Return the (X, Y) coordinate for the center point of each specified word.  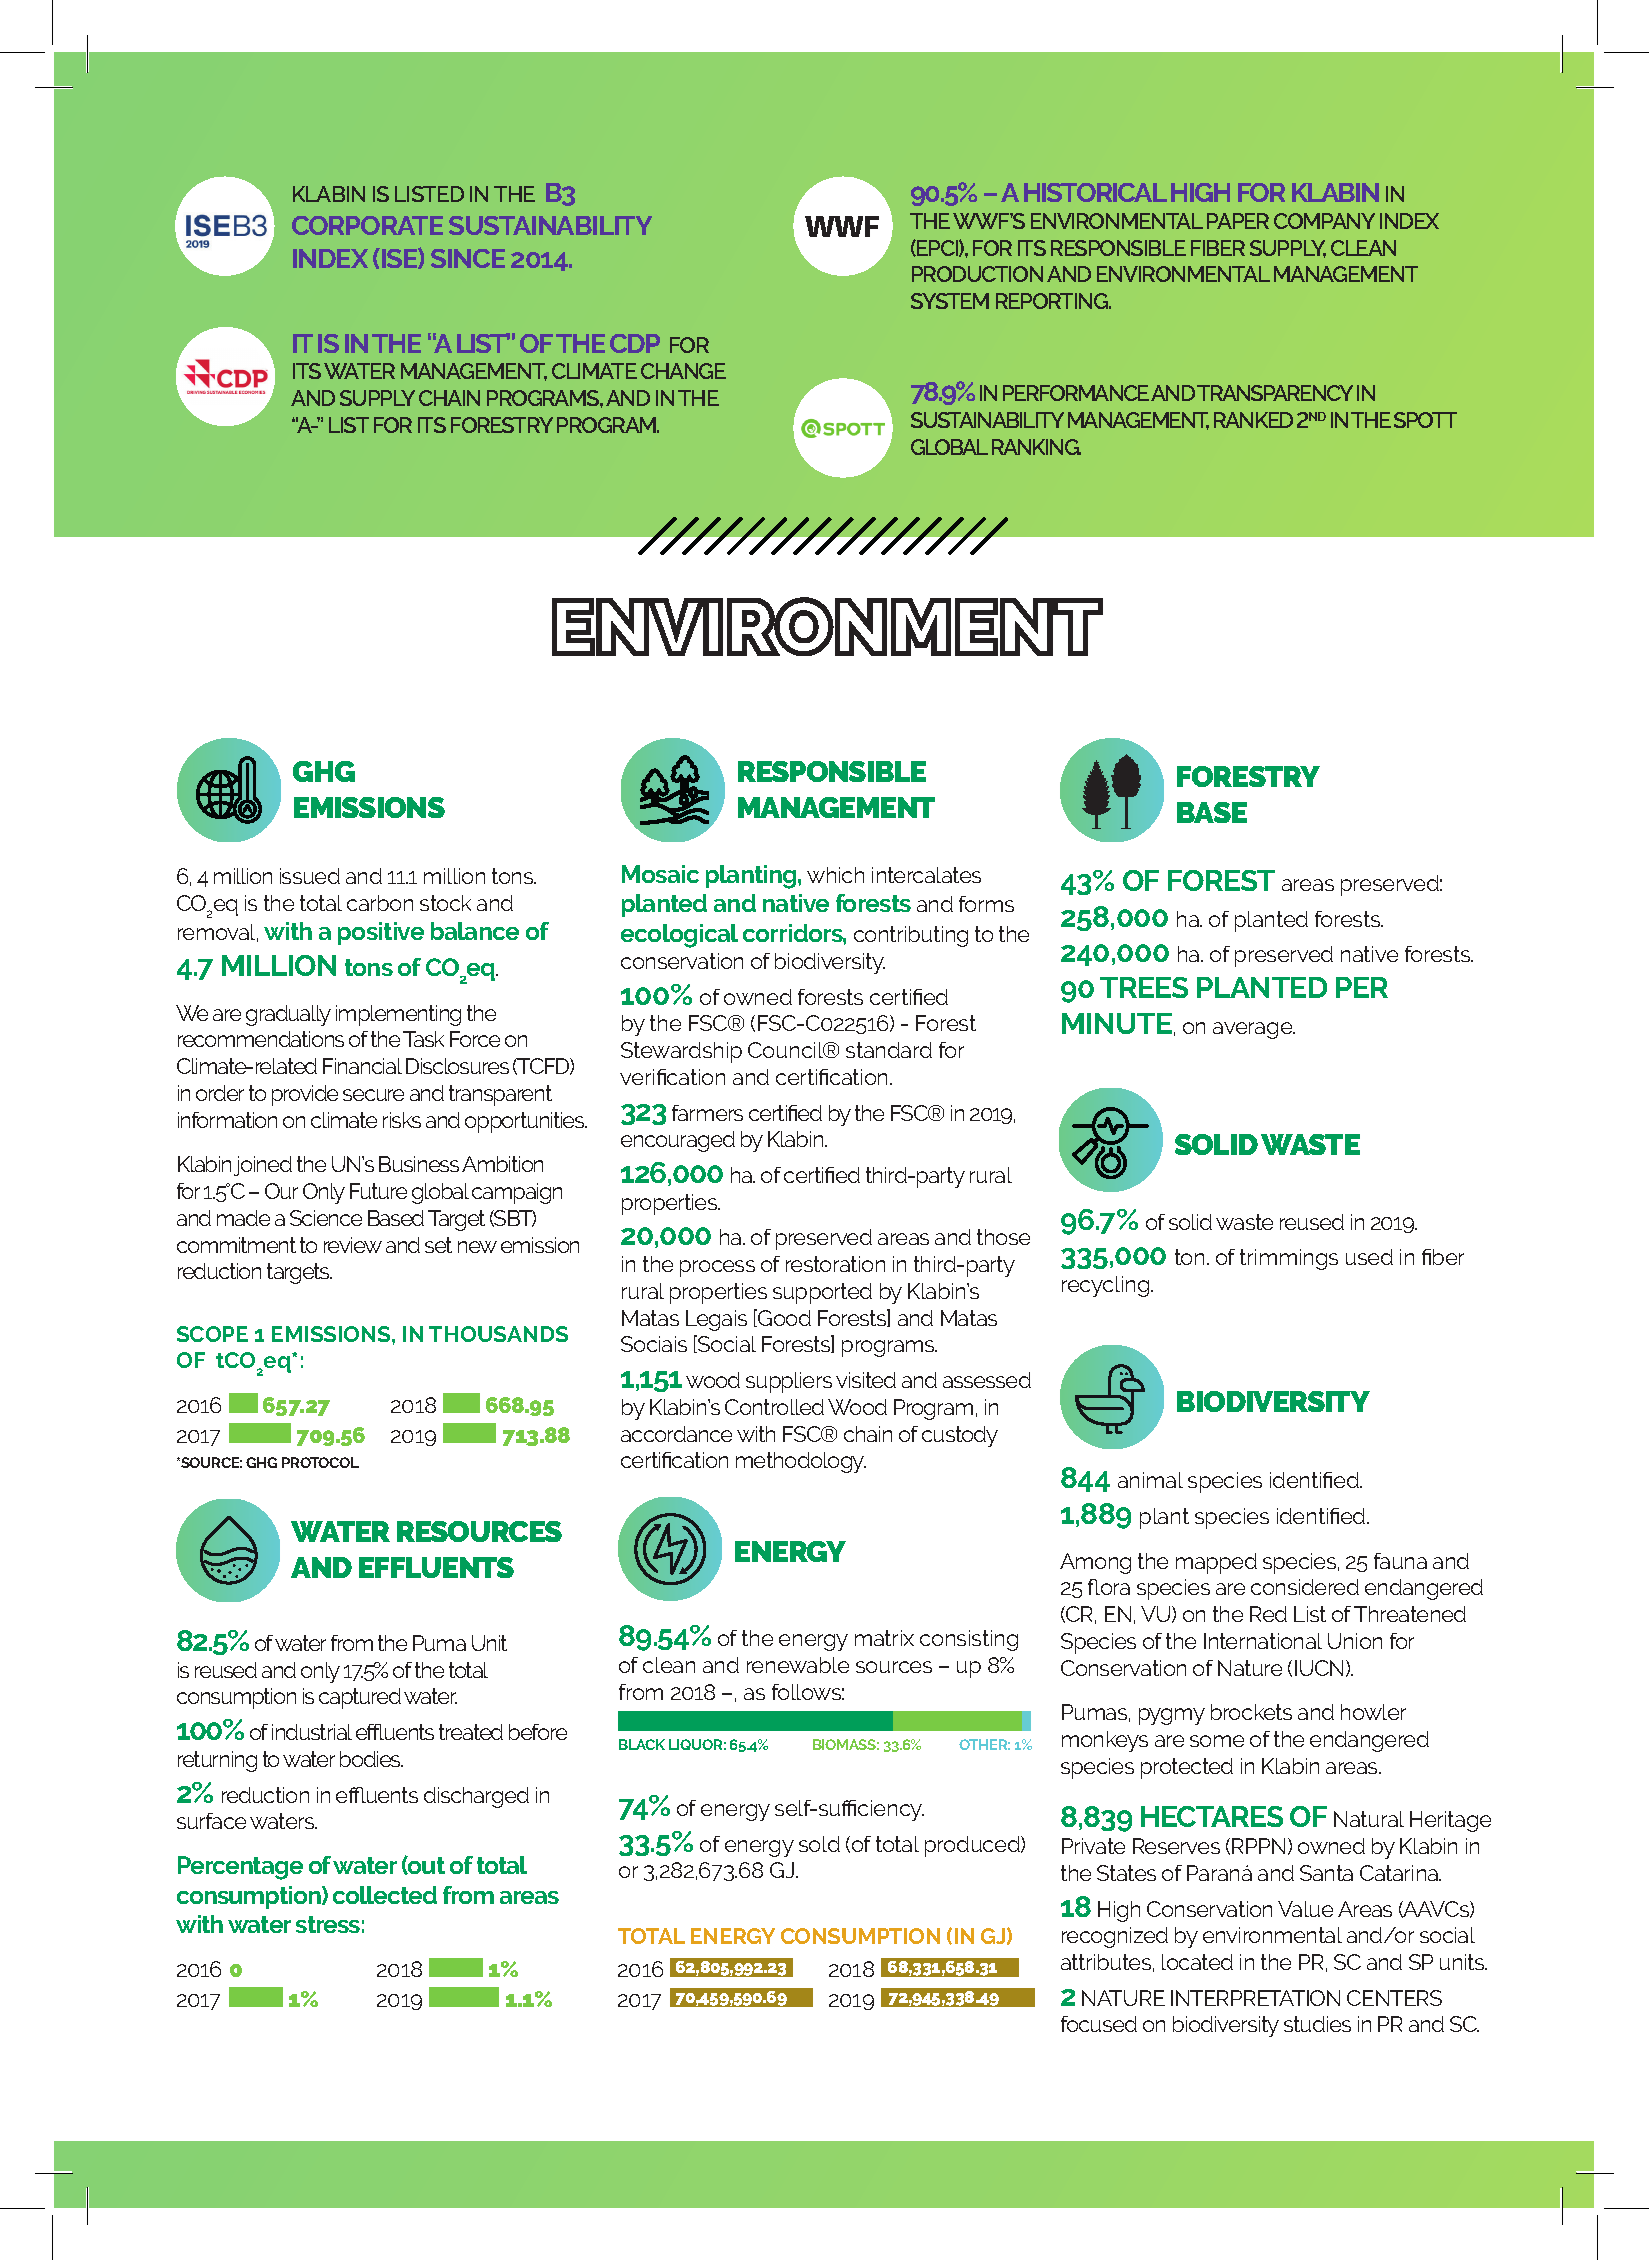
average (1254, 1030)
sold (819, 1844)
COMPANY (1324, 221)
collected (385, 1895)
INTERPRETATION (1255, 1998)
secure (373, 1095)
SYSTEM (950, 301)
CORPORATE (367, 225)
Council (787, 1050)
